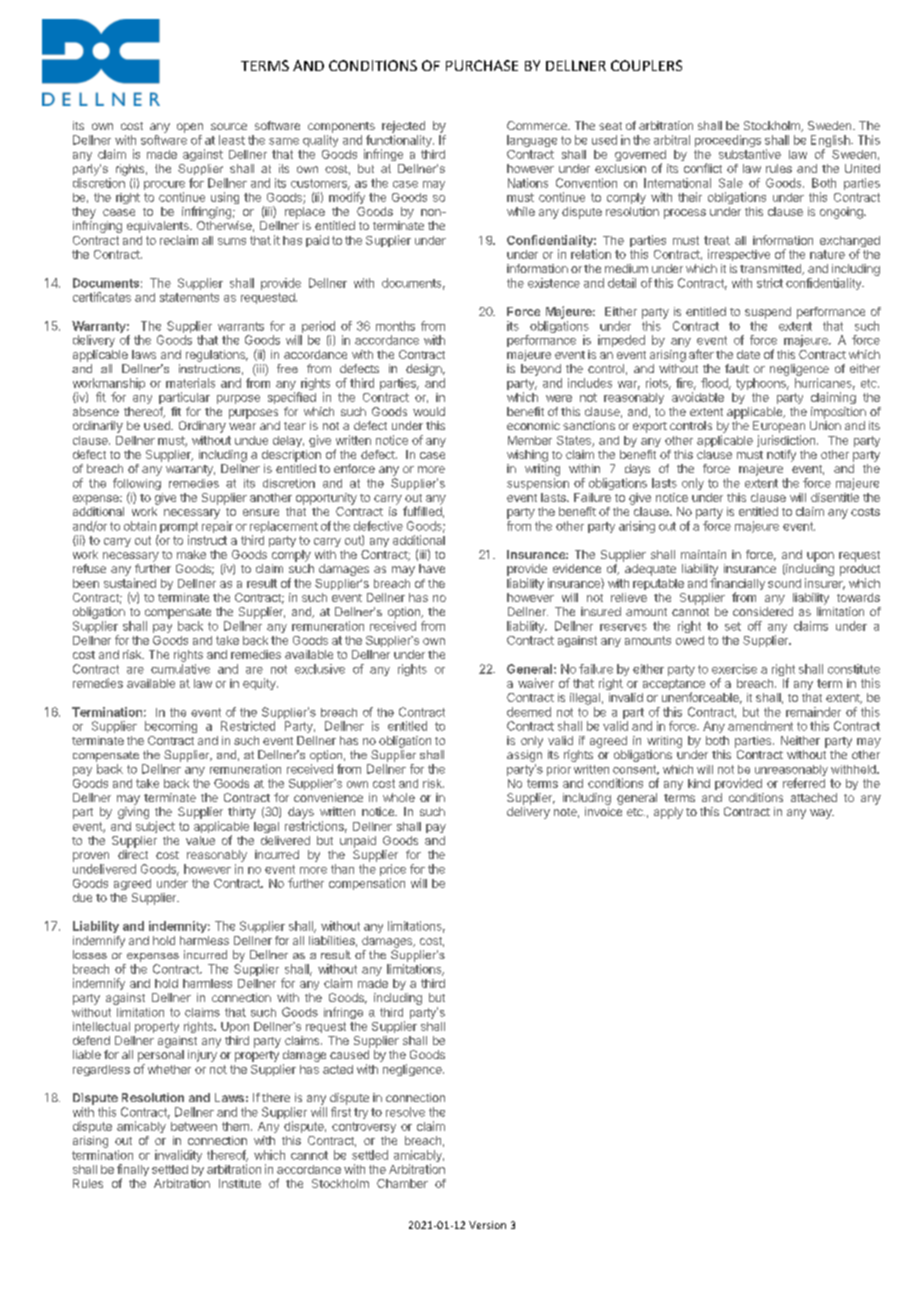 The width and height of the screenshot is (924, 1308). I want to click on open, so click(190, 128).
